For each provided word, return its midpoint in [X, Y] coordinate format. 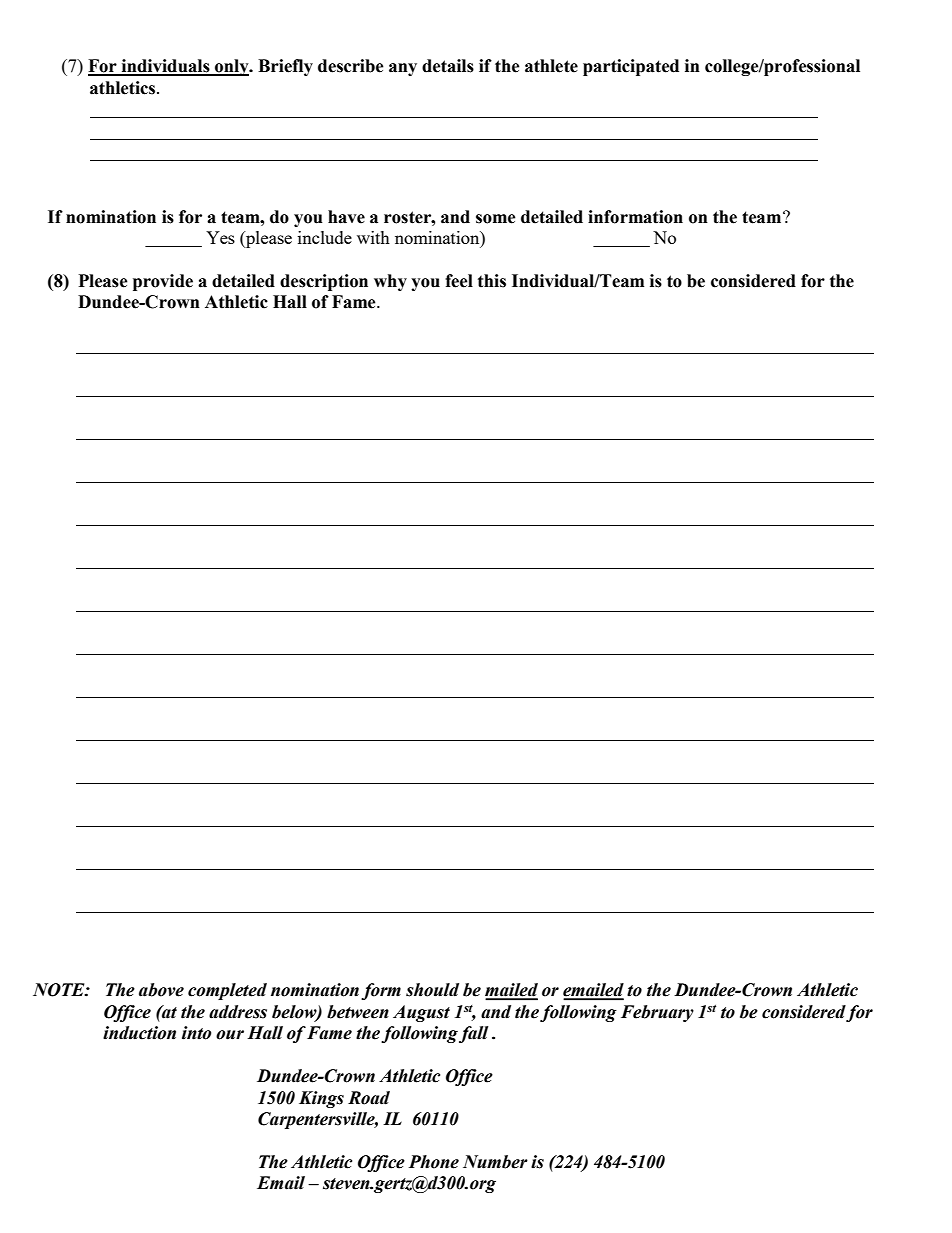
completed [227, 991]
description [324, 282]
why [390, 282]
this [492, 281]
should [432, 990]
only [232, 67]
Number [495, 1162]
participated [631, 67]
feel [459, 281]
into [196, 1033]
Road [369, 1098]
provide [163, 282]
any [403, 69]
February [657, 1013]
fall [473, 1034]
